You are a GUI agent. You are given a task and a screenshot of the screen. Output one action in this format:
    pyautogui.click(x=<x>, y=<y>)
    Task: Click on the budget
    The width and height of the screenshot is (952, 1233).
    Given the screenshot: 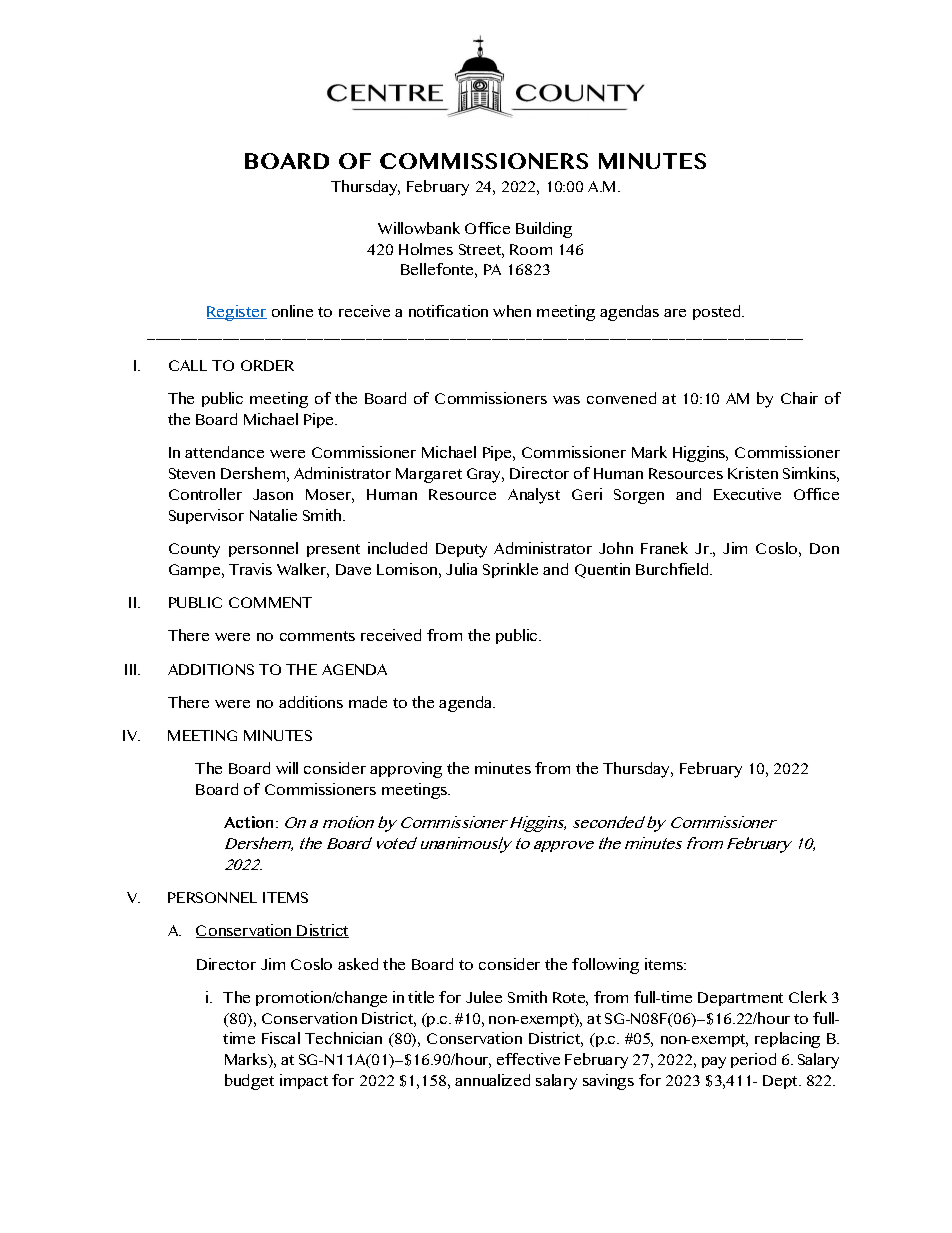 What is the action you would take?
    pyautogui.click(x=249, y=1082)
